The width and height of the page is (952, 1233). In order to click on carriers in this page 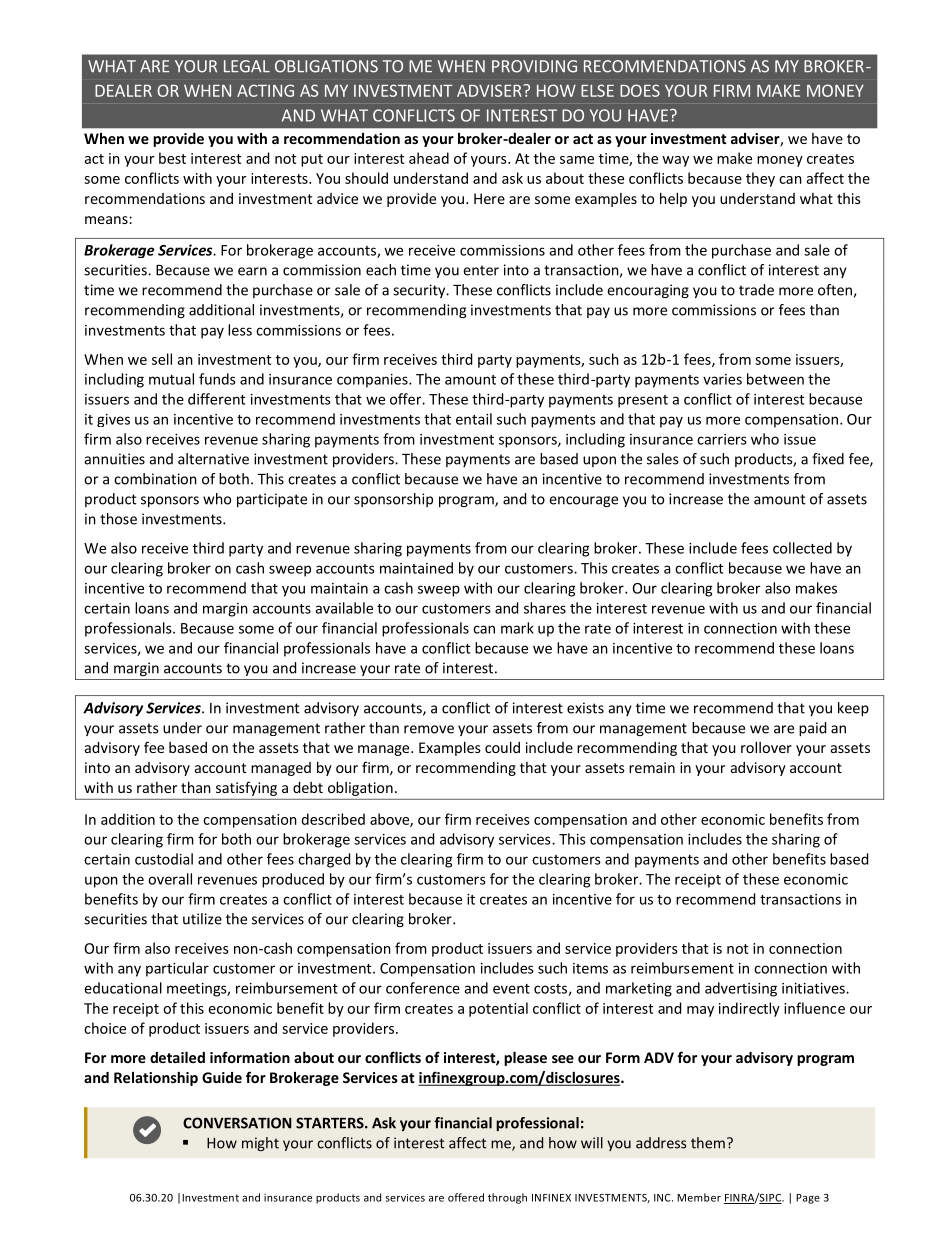, I will do `click(722, 439)`.
